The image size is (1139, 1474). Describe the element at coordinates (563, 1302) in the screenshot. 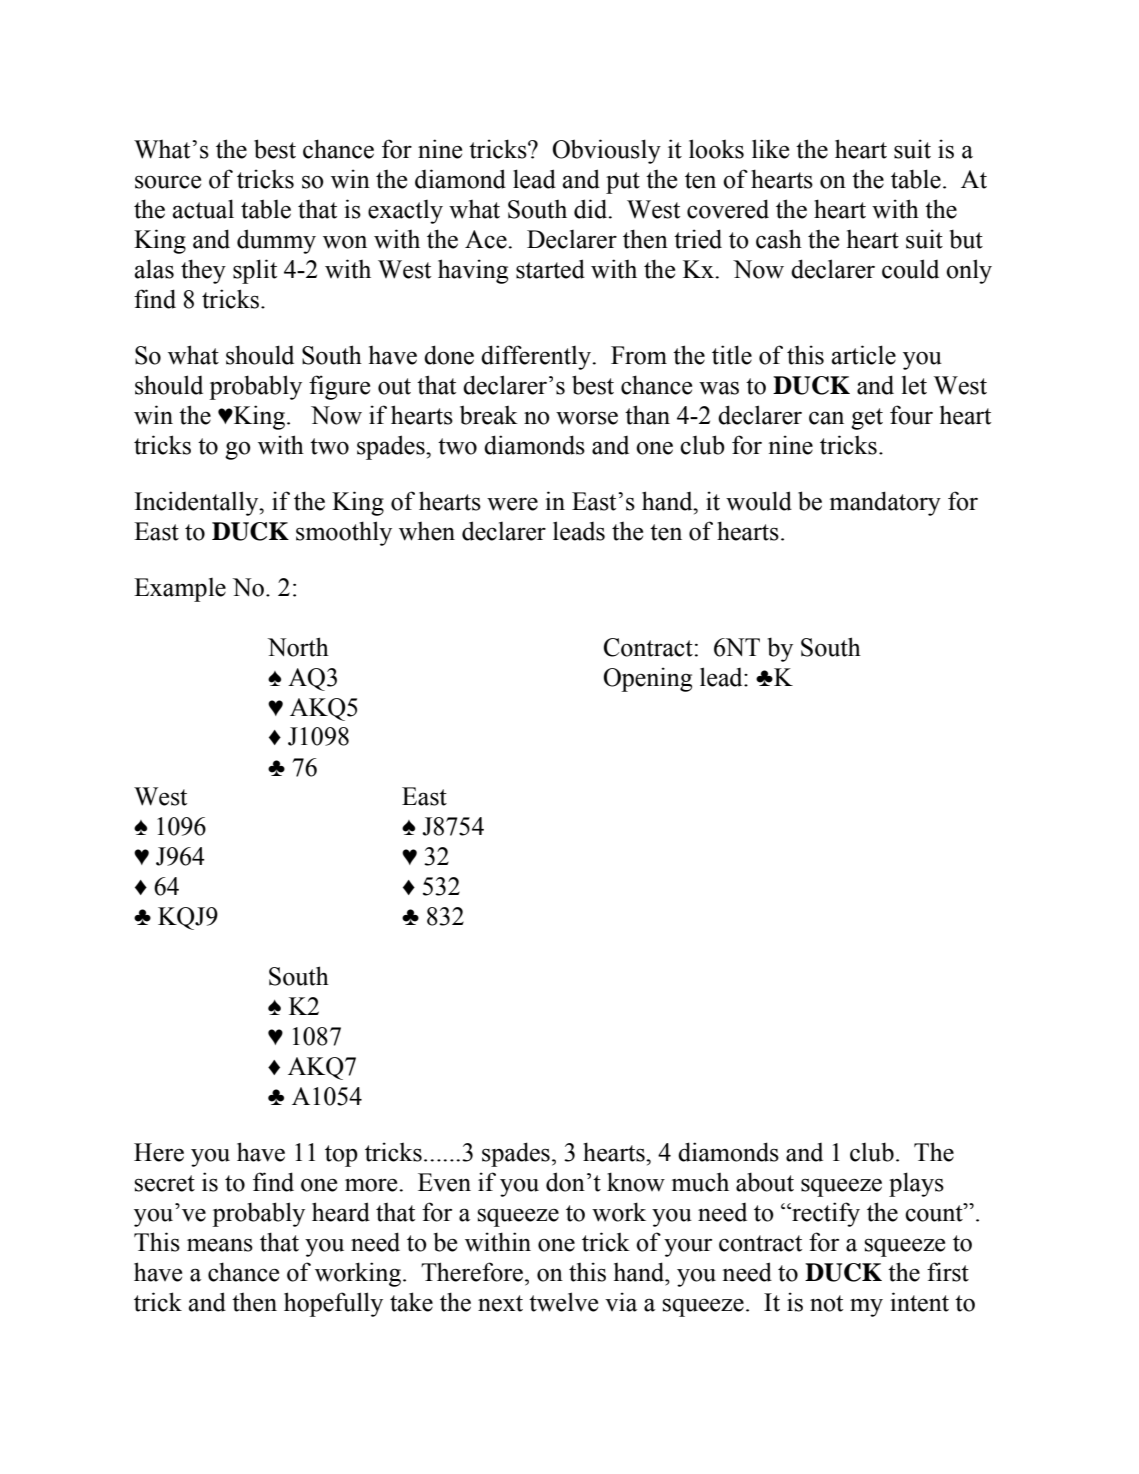

I see `twelve` at that location.
